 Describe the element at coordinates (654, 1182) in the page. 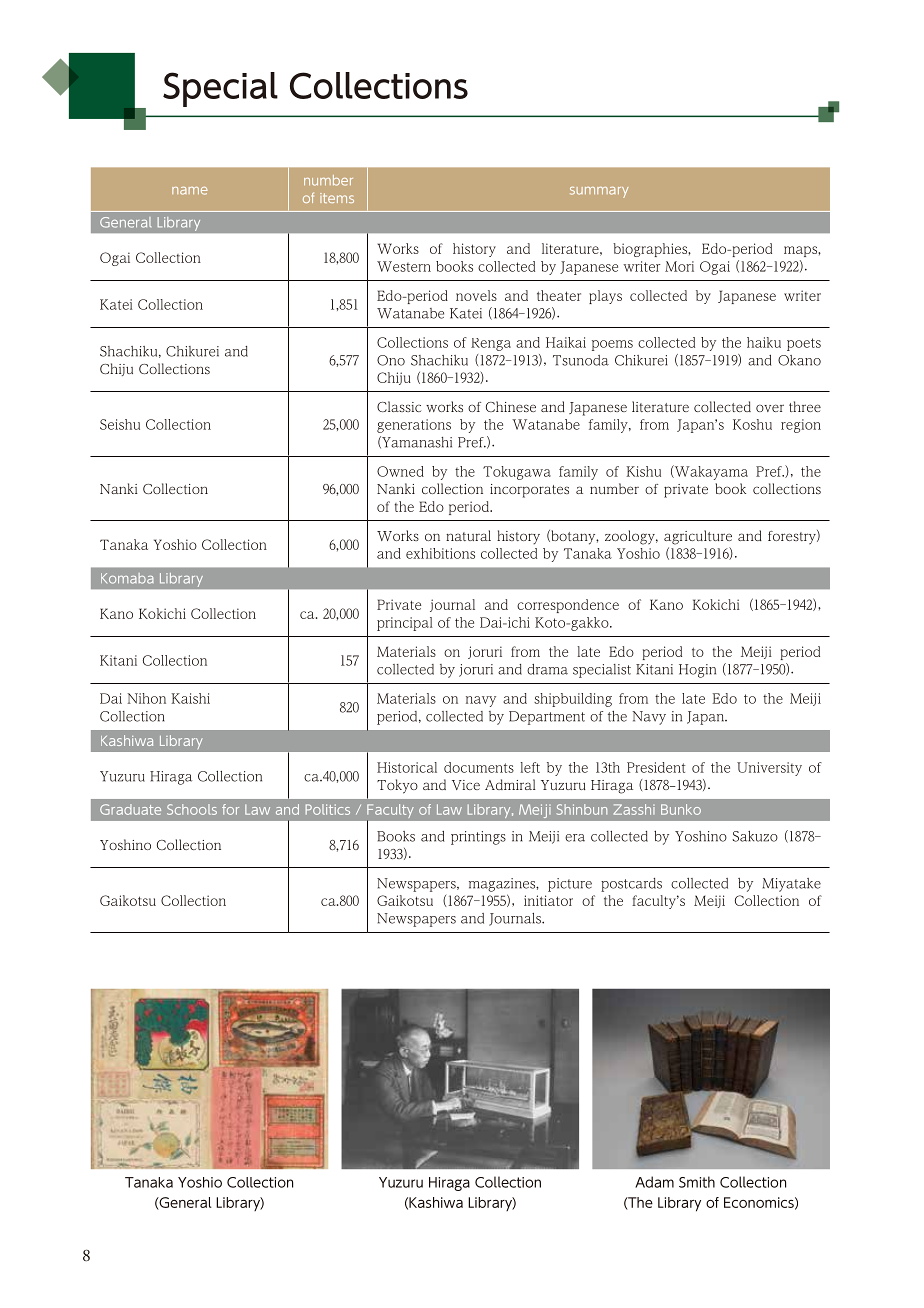

I see `Adam` at that location.
